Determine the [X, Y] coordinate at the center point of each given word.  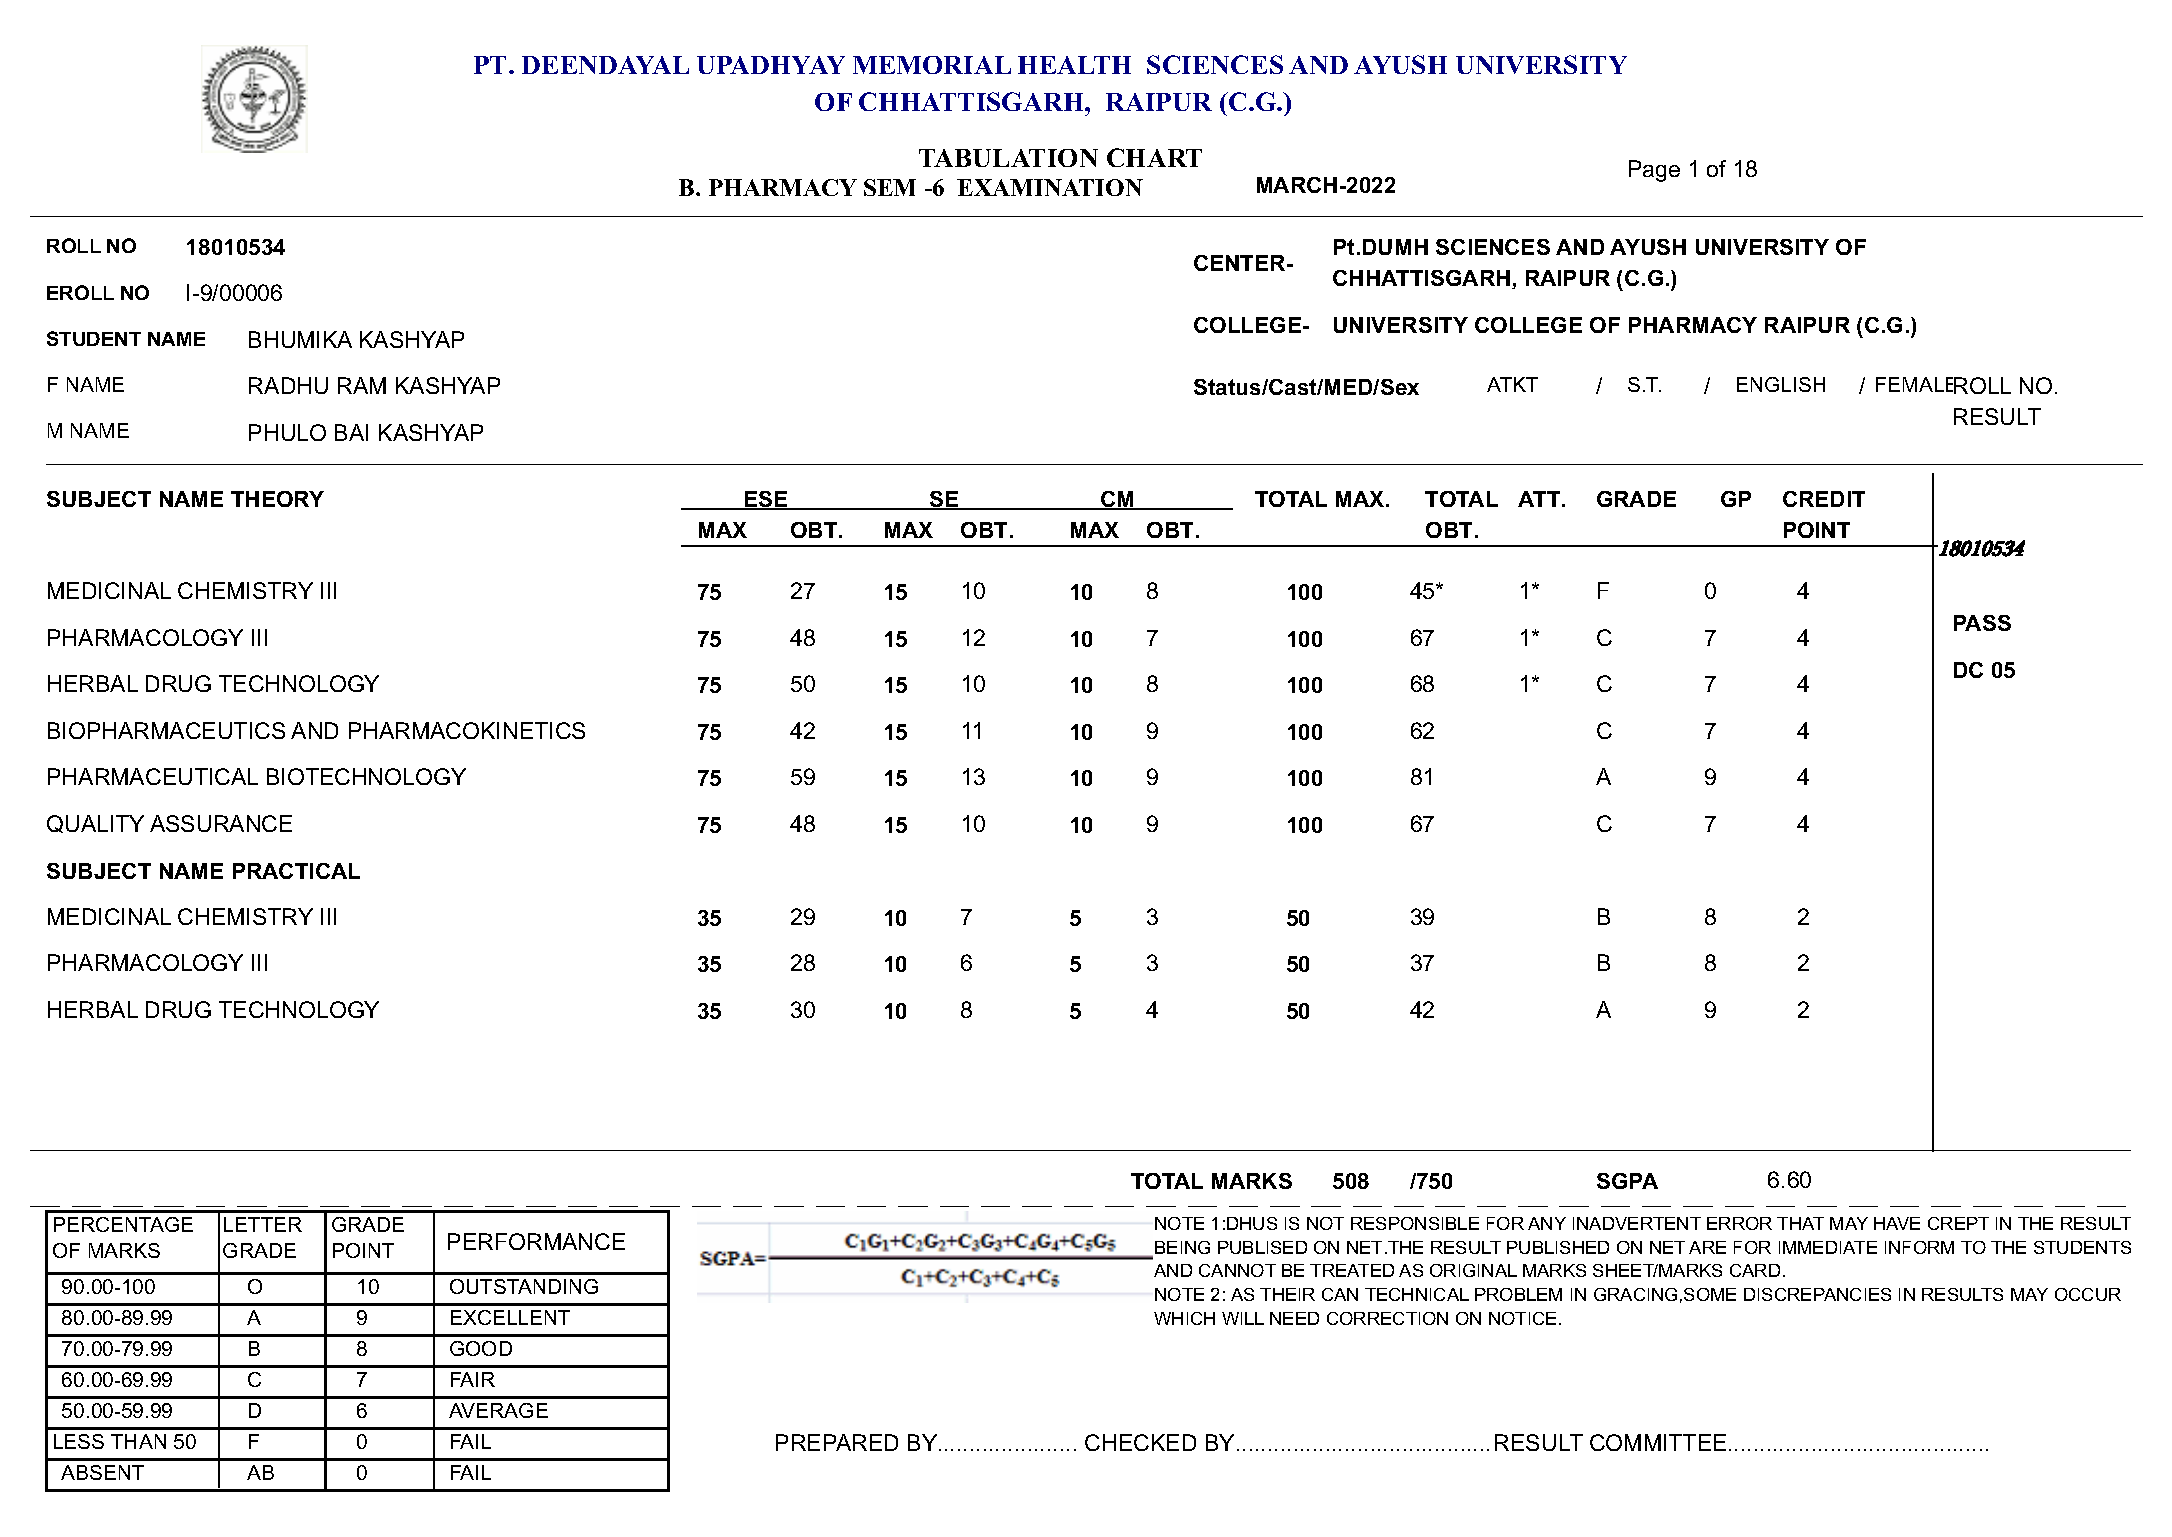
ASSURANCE [221, 823]
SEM [890, 187]
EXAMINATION [1050, 187]
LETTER [263, 1224]
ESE [766, 500]
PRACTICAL [296, 871]
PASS [1982, 623]
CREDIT [1824, 499]
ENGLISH [1781, 384]
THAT [1800, 1223]
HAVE [1897, 1223]
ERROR [1739, 1223]
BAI [351, 432]
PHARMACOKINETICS [467, 730]
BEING [1182, 1247]
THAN [138, 1441]
